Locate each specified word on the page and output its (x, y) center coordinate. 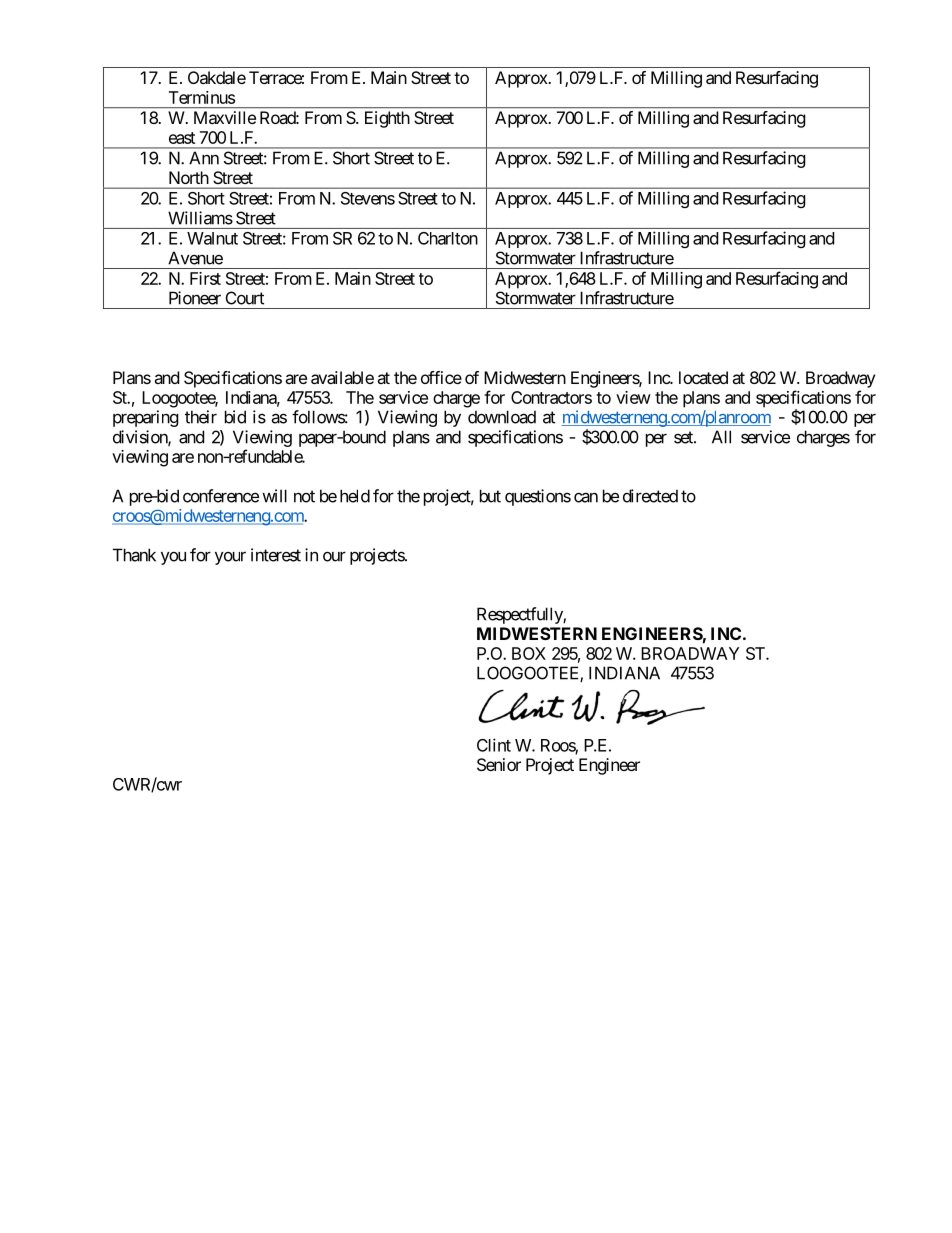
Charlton (448, 238)
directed (650, 496)
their (201, 417)
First (205, 278)
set (684, 437)
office (441, 377)
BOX (529, 653)
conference (221, 496)
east (182, 138)
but (490, 496)
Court (245, 298)
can (586, 497)
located (703, 377)
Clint (494, 745)
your (230, 558)
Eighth (387, 119)
